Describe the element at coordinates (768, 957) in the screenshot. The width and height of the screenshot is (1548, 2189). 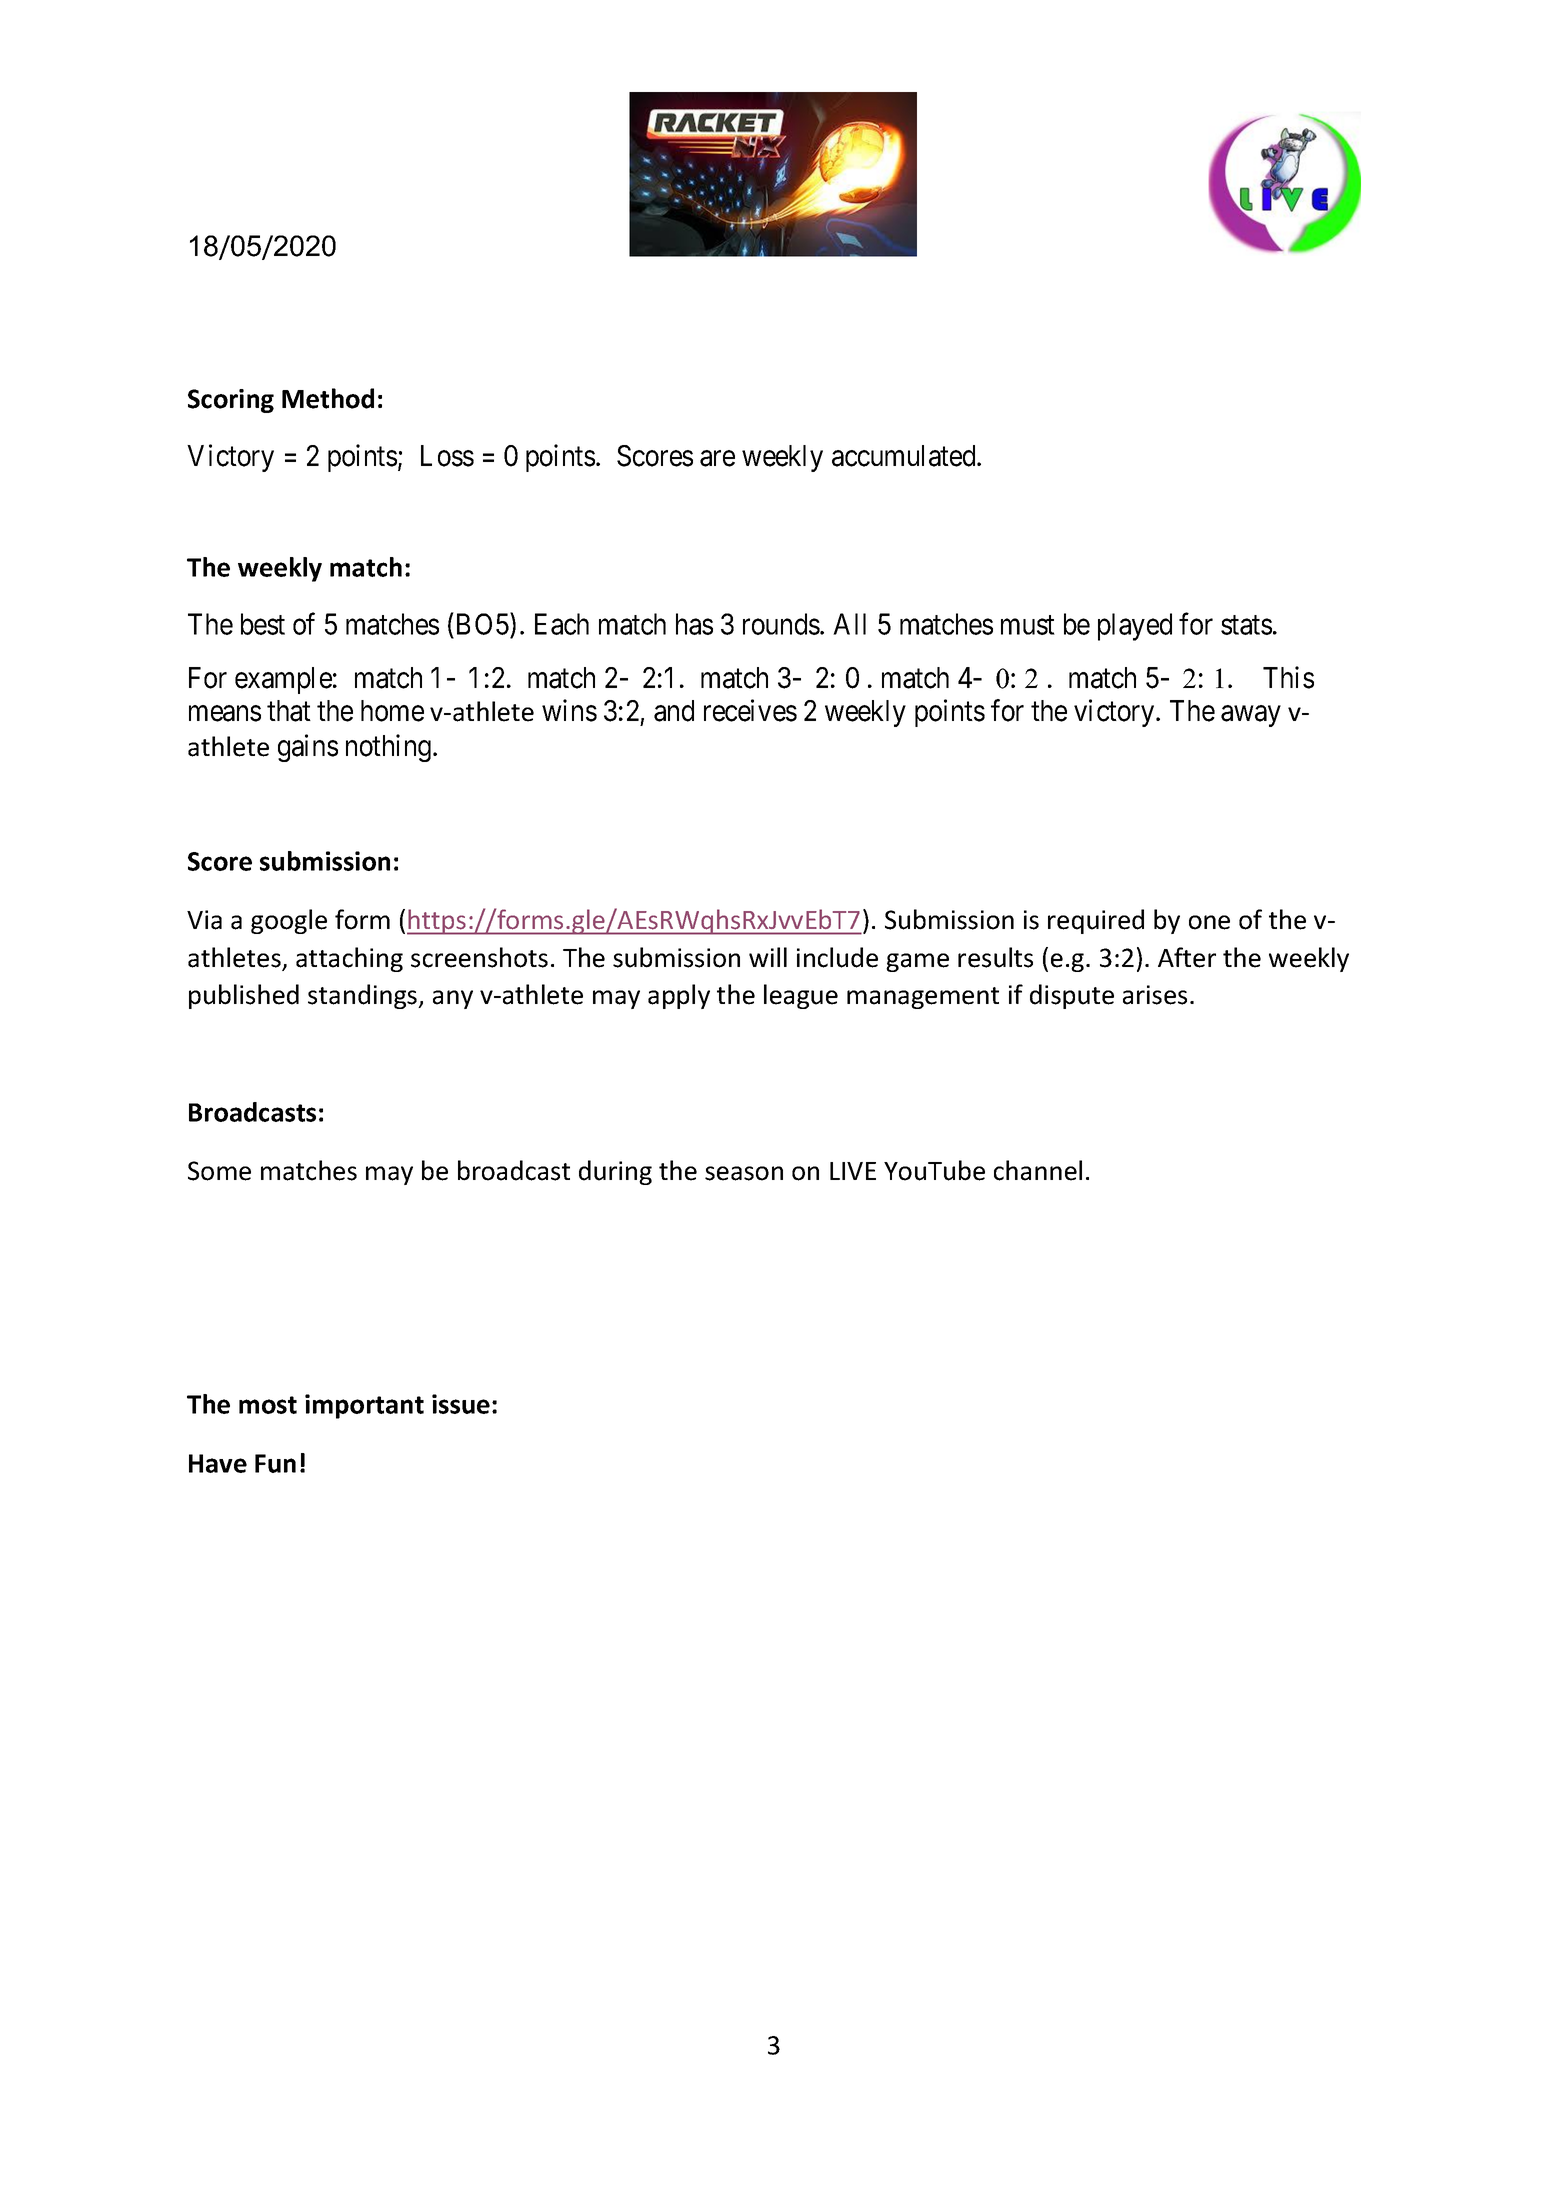
I see `will` at that location.
